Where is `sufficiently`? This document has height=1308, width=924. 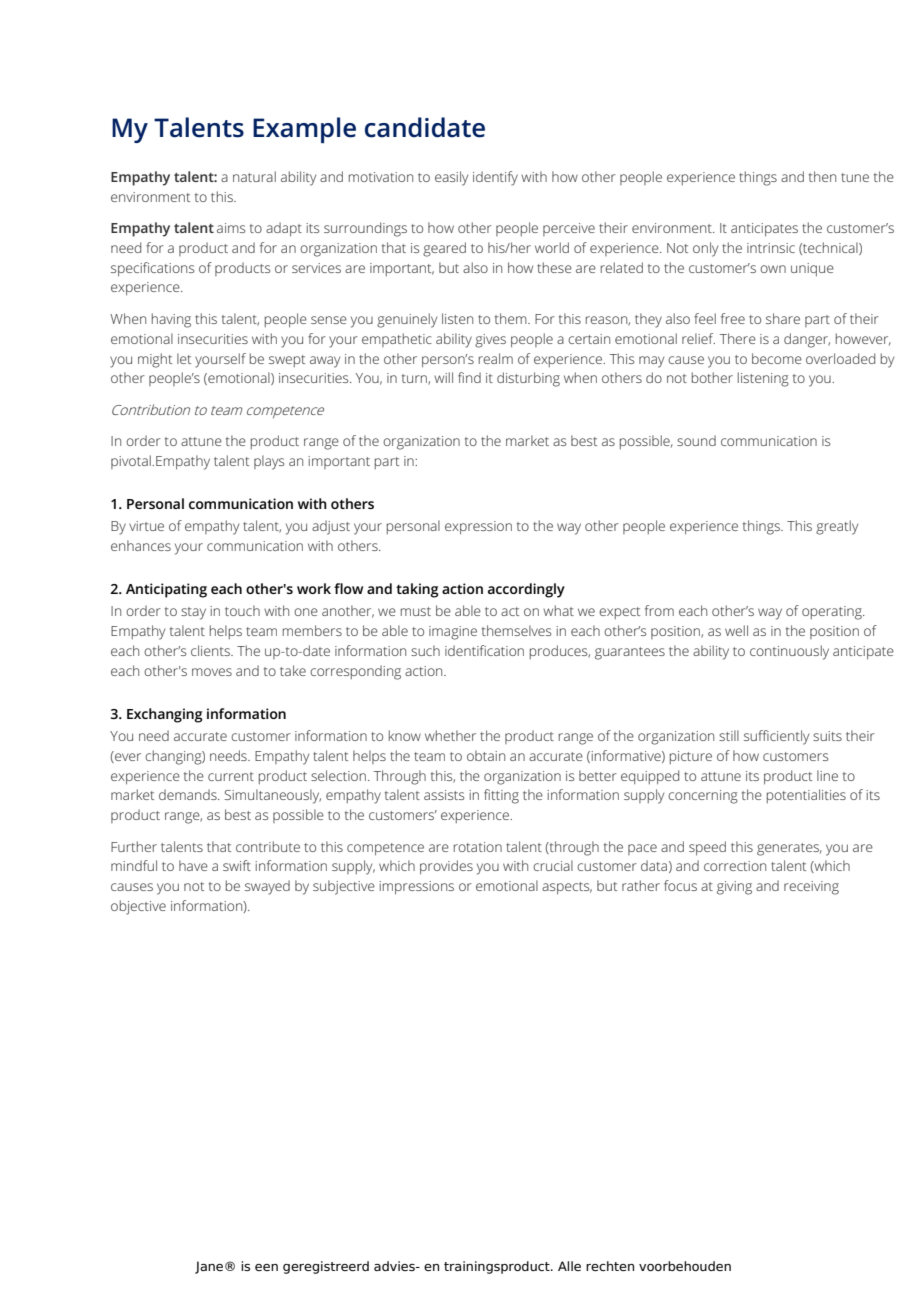 sufficiently is located at coordinates (776, 737).
